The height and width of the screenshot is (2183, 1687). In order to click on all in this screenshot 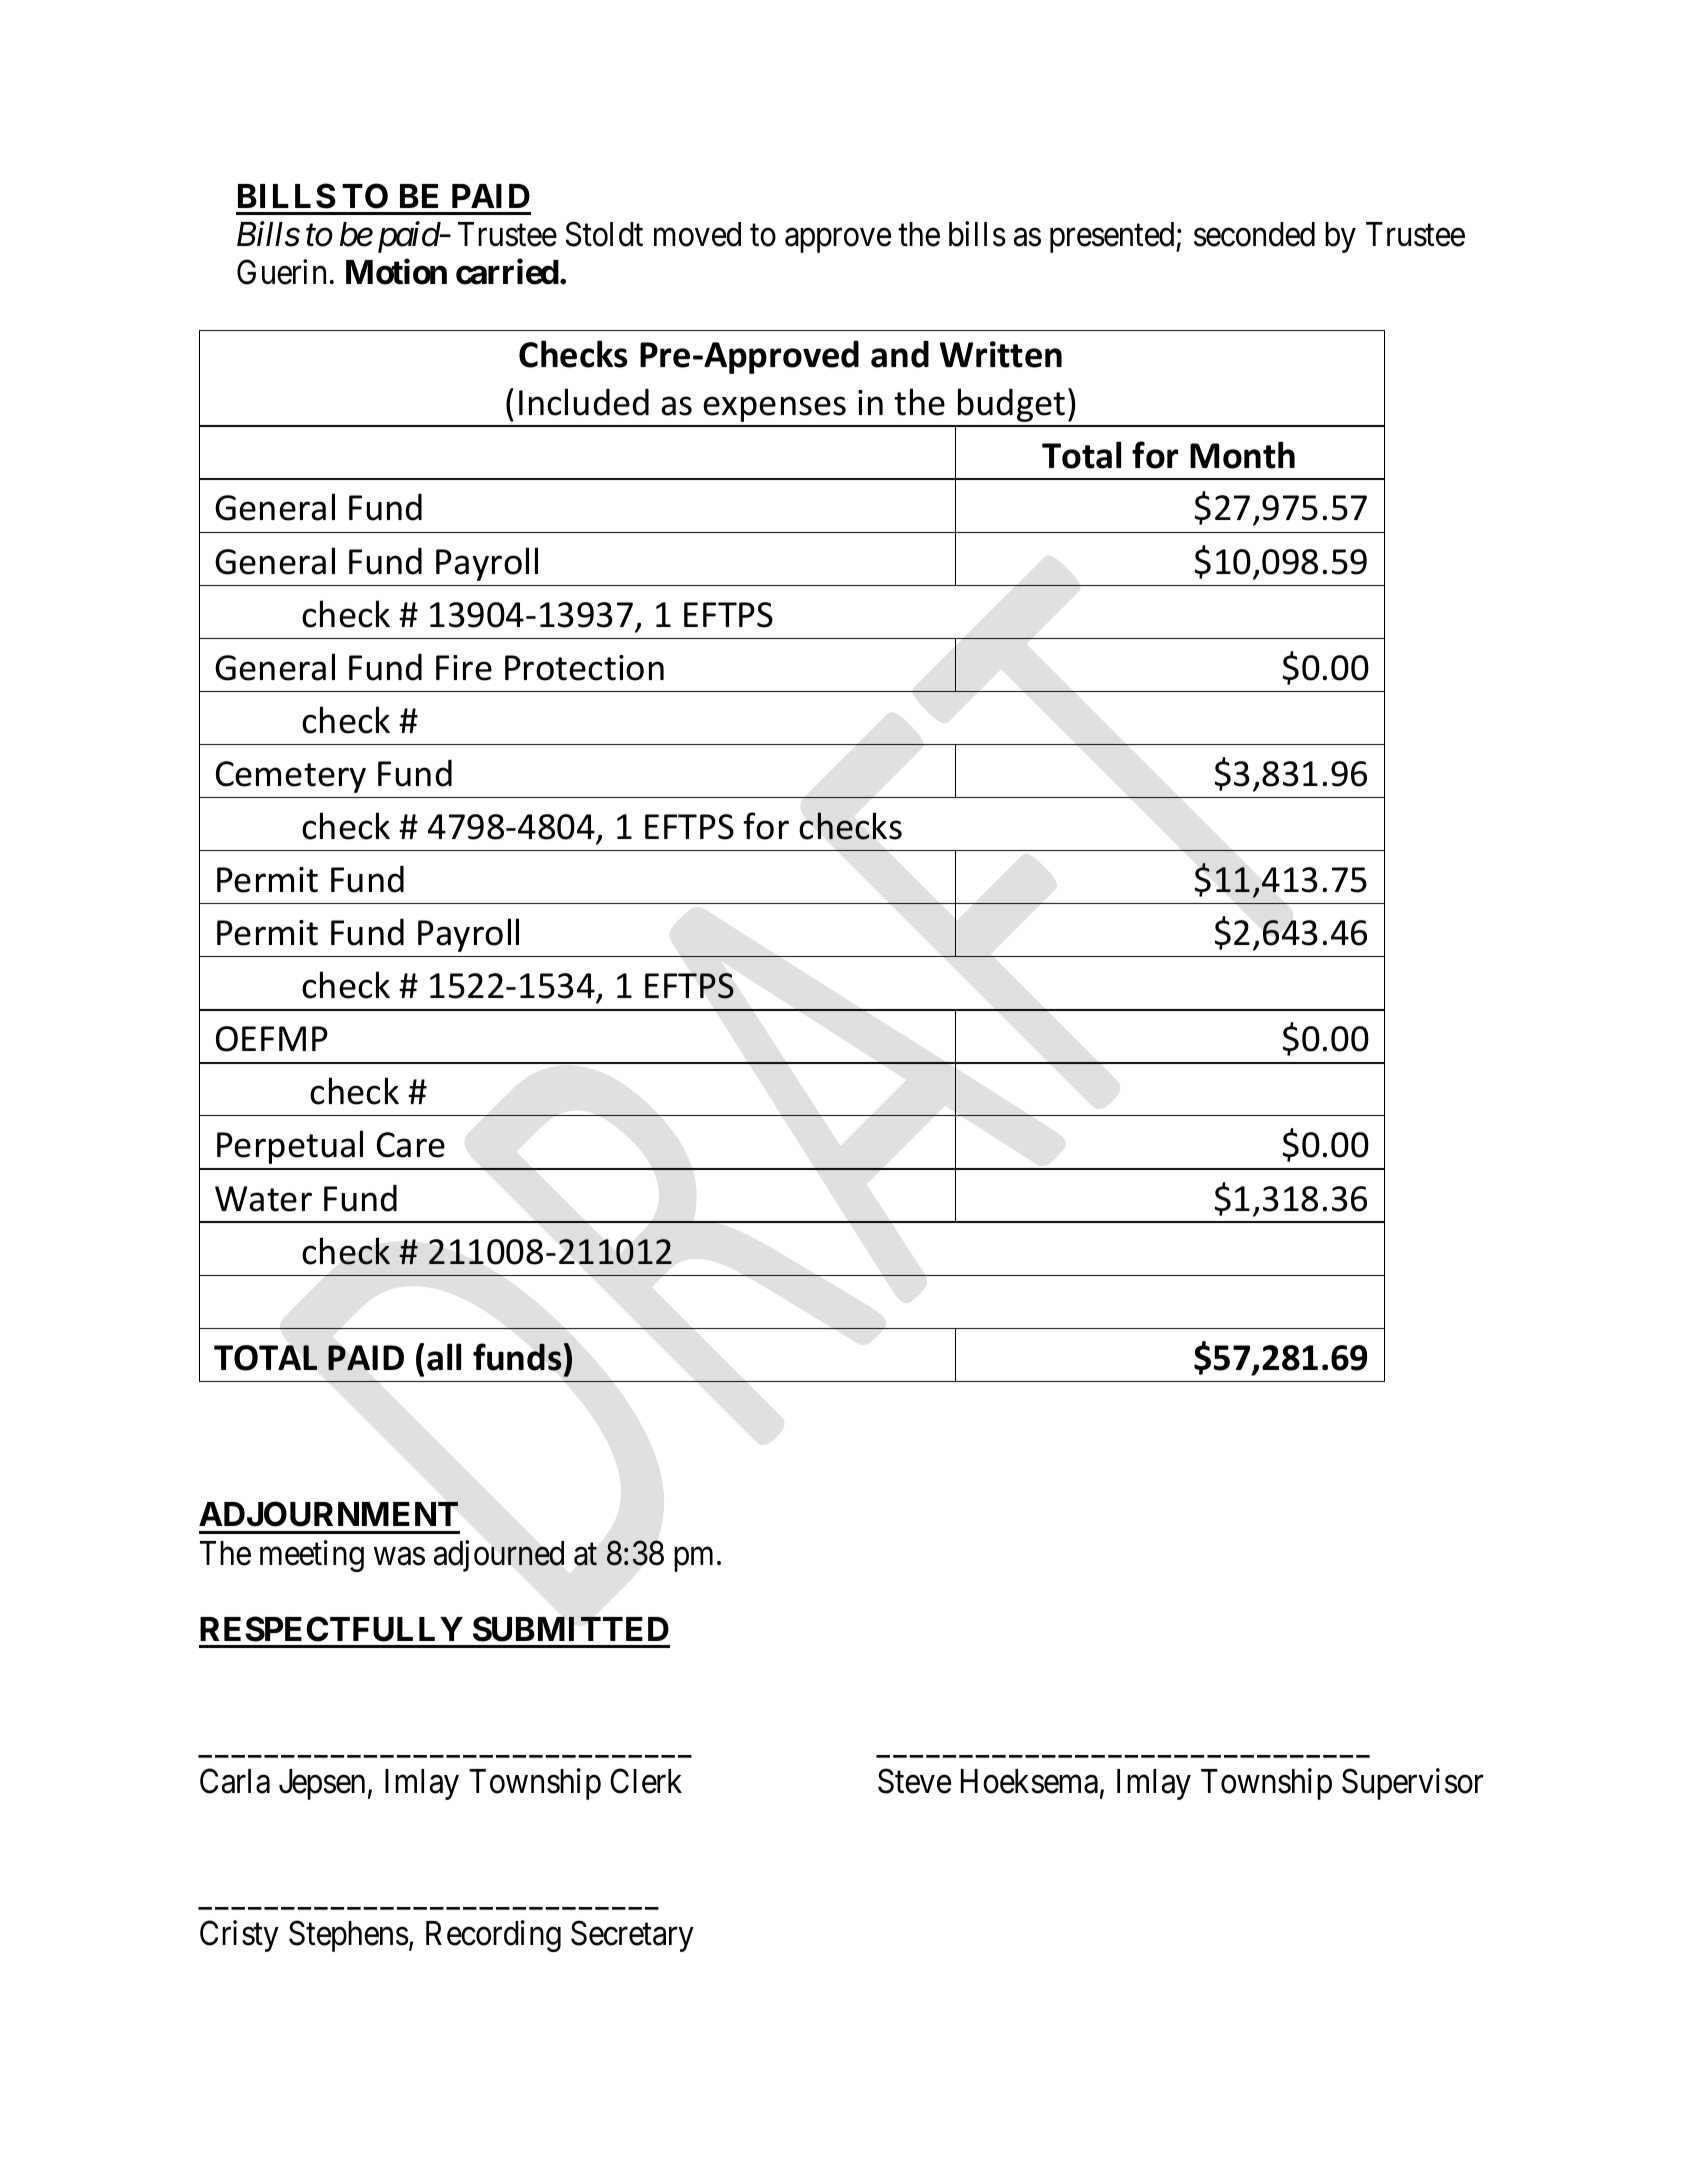, I will do `click(444, 1357)`.
